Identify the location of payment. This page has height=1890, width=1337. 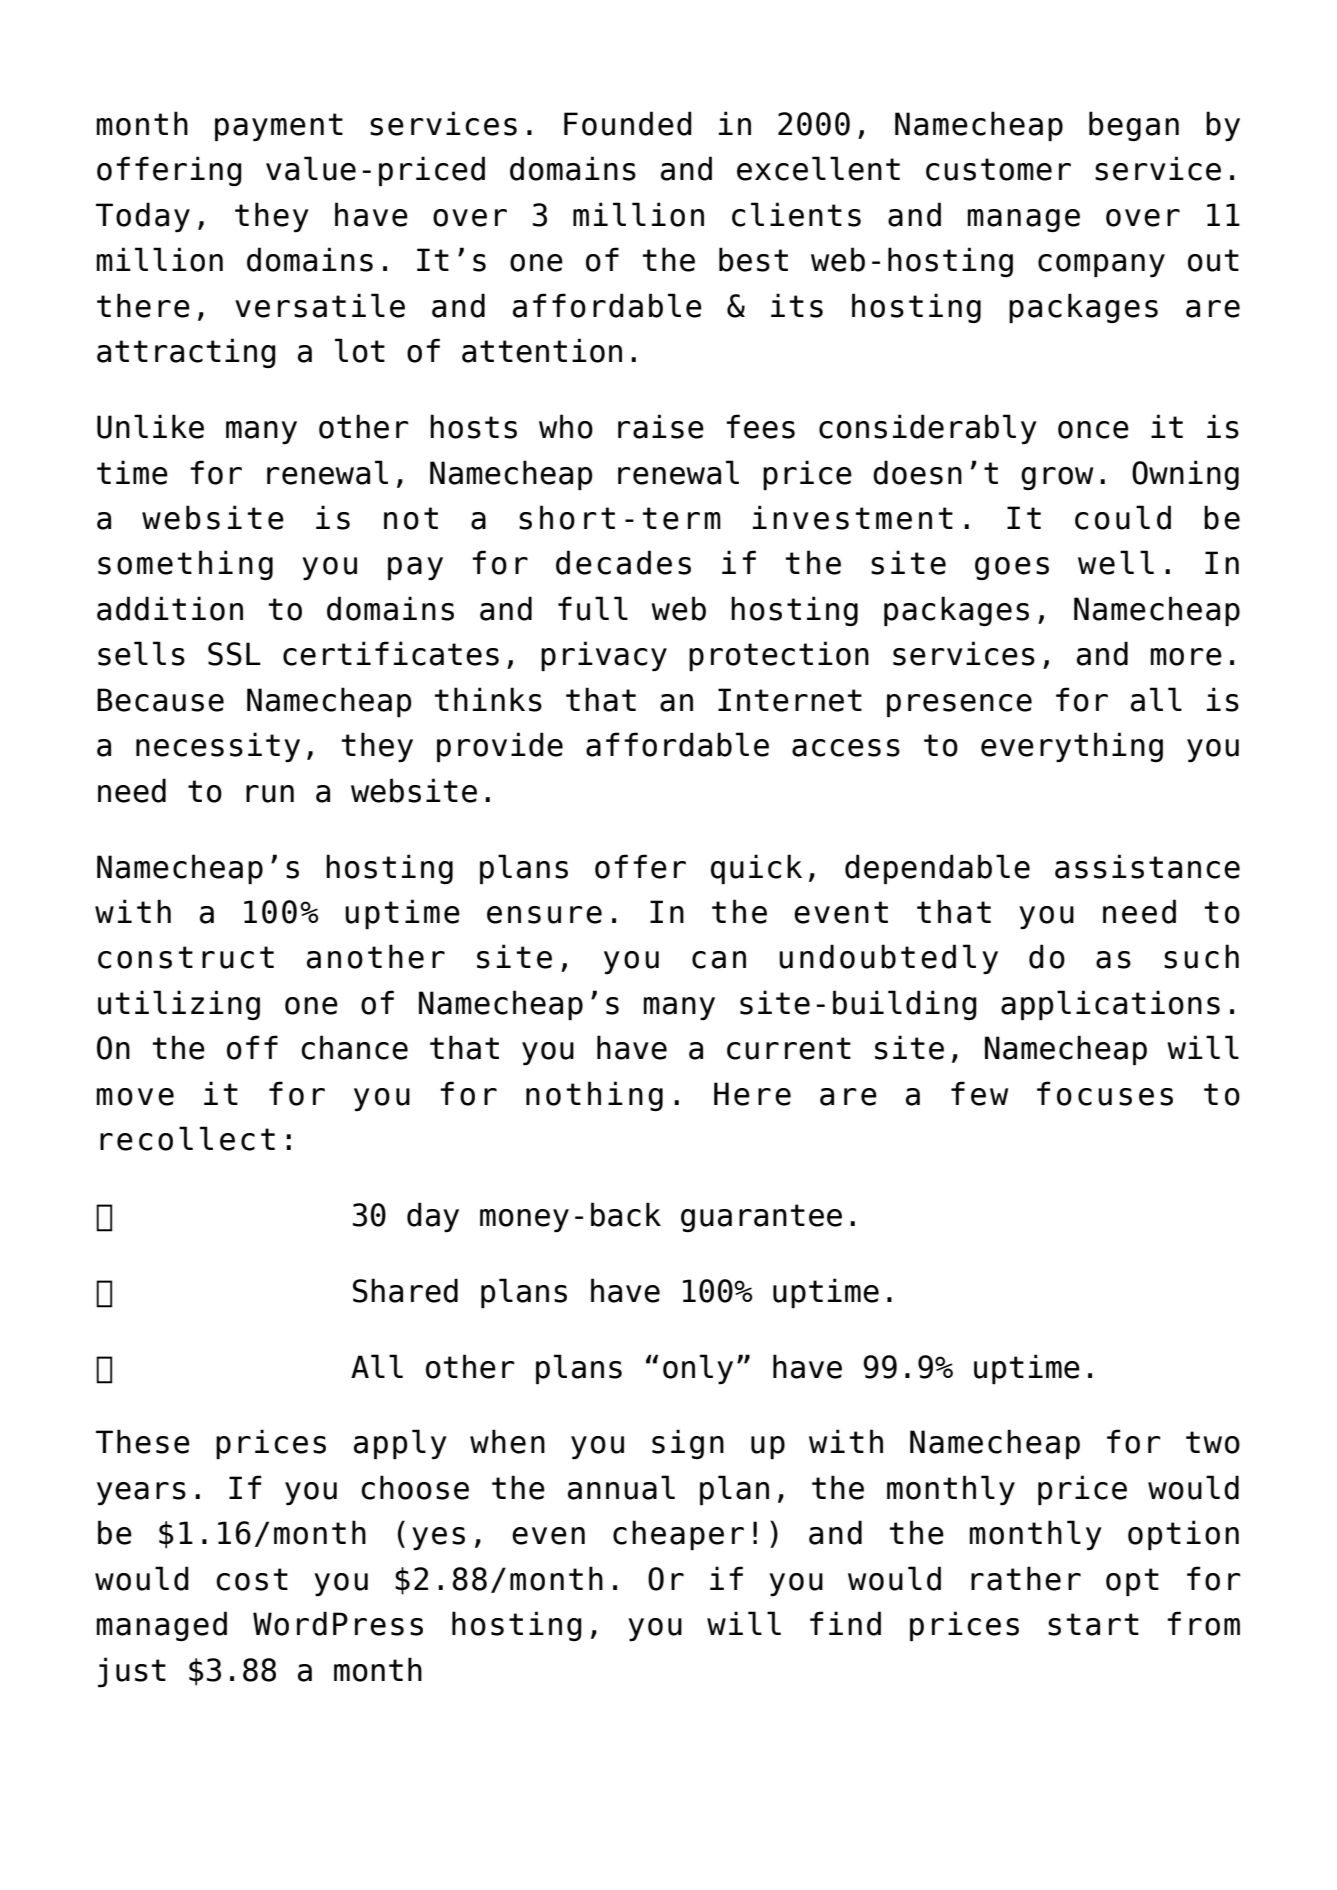
(279, 127).
